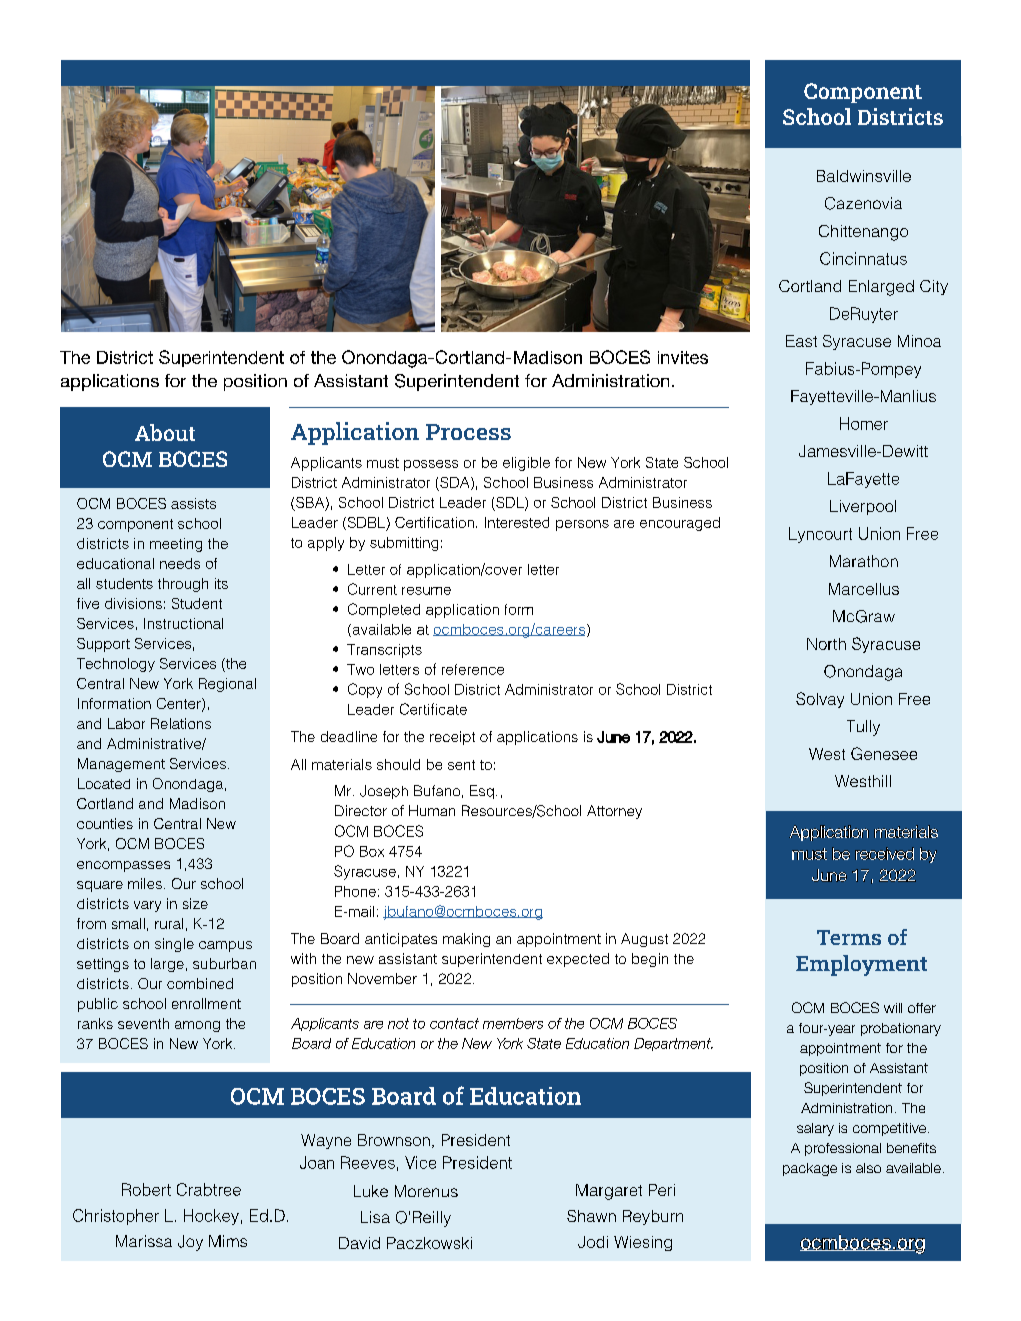 This screenshot has height=1321, width=1021. What do you see at coordinates (863, 258) in the screenshot?
I see `Cincinnatus` at bounding box center [863, 258].
